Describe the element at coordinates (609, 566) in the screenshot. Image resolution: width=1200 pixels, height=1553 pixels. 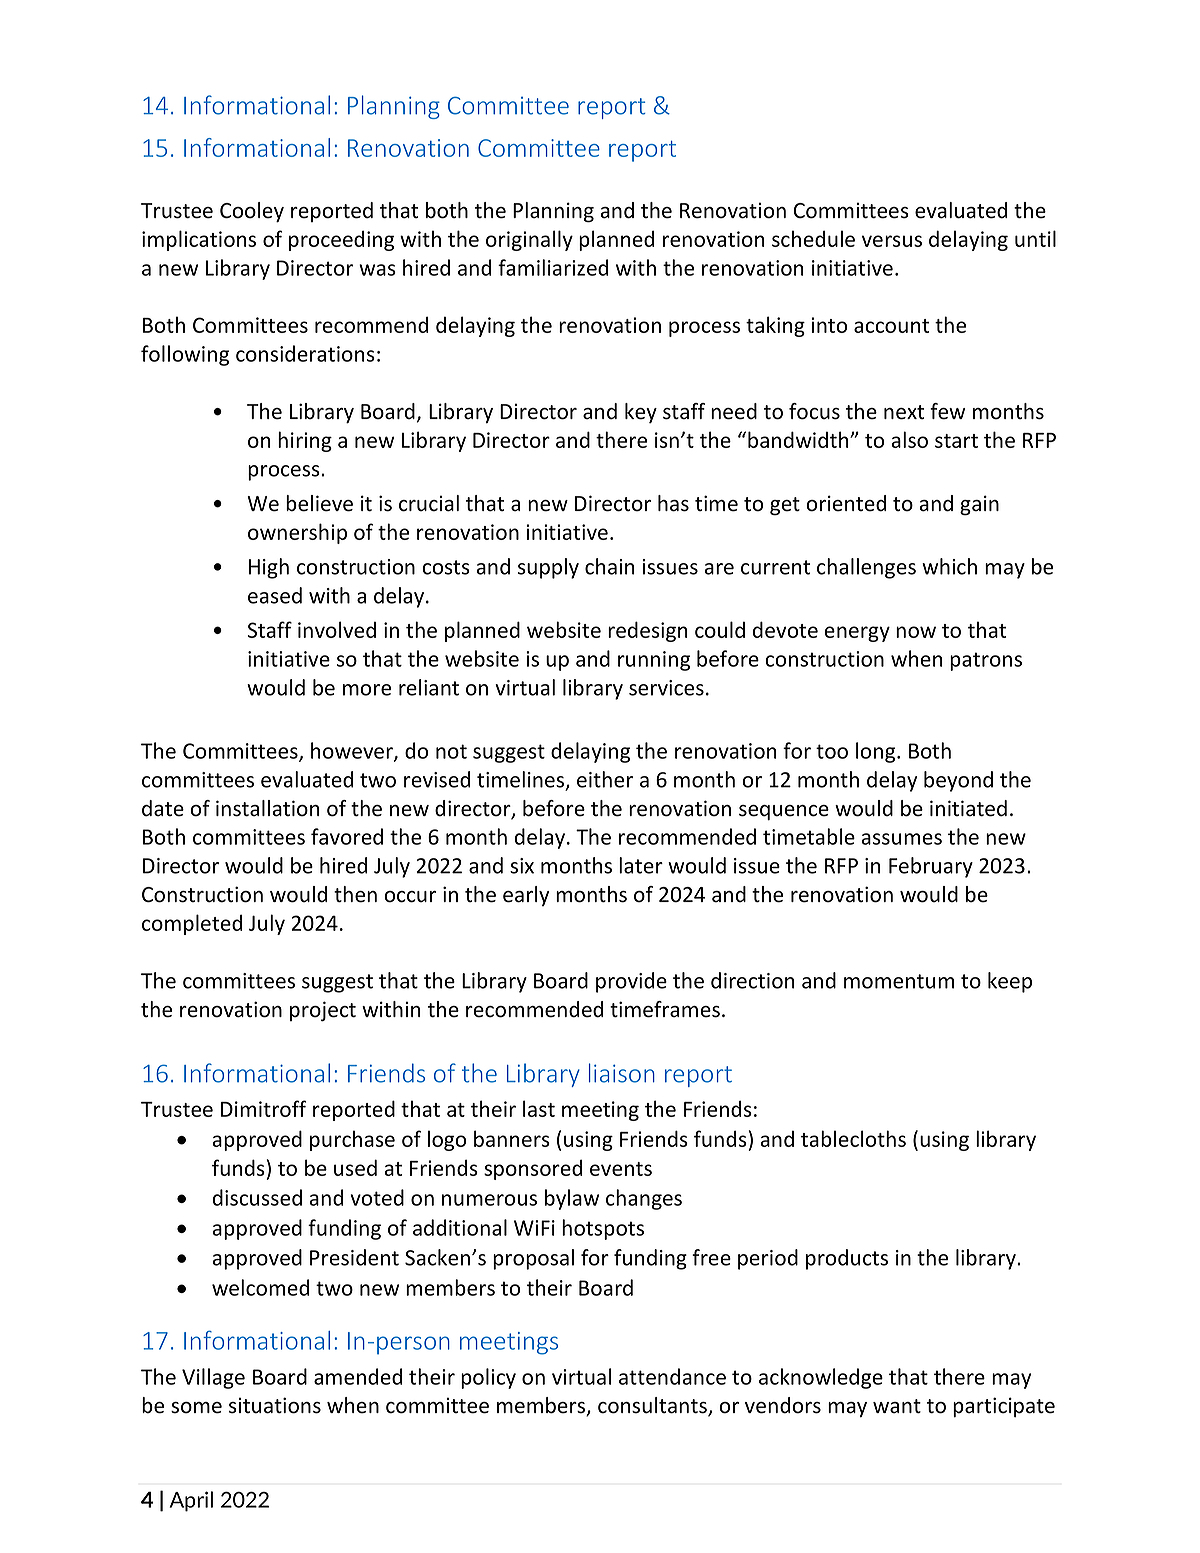
I see `chain` at that location.
